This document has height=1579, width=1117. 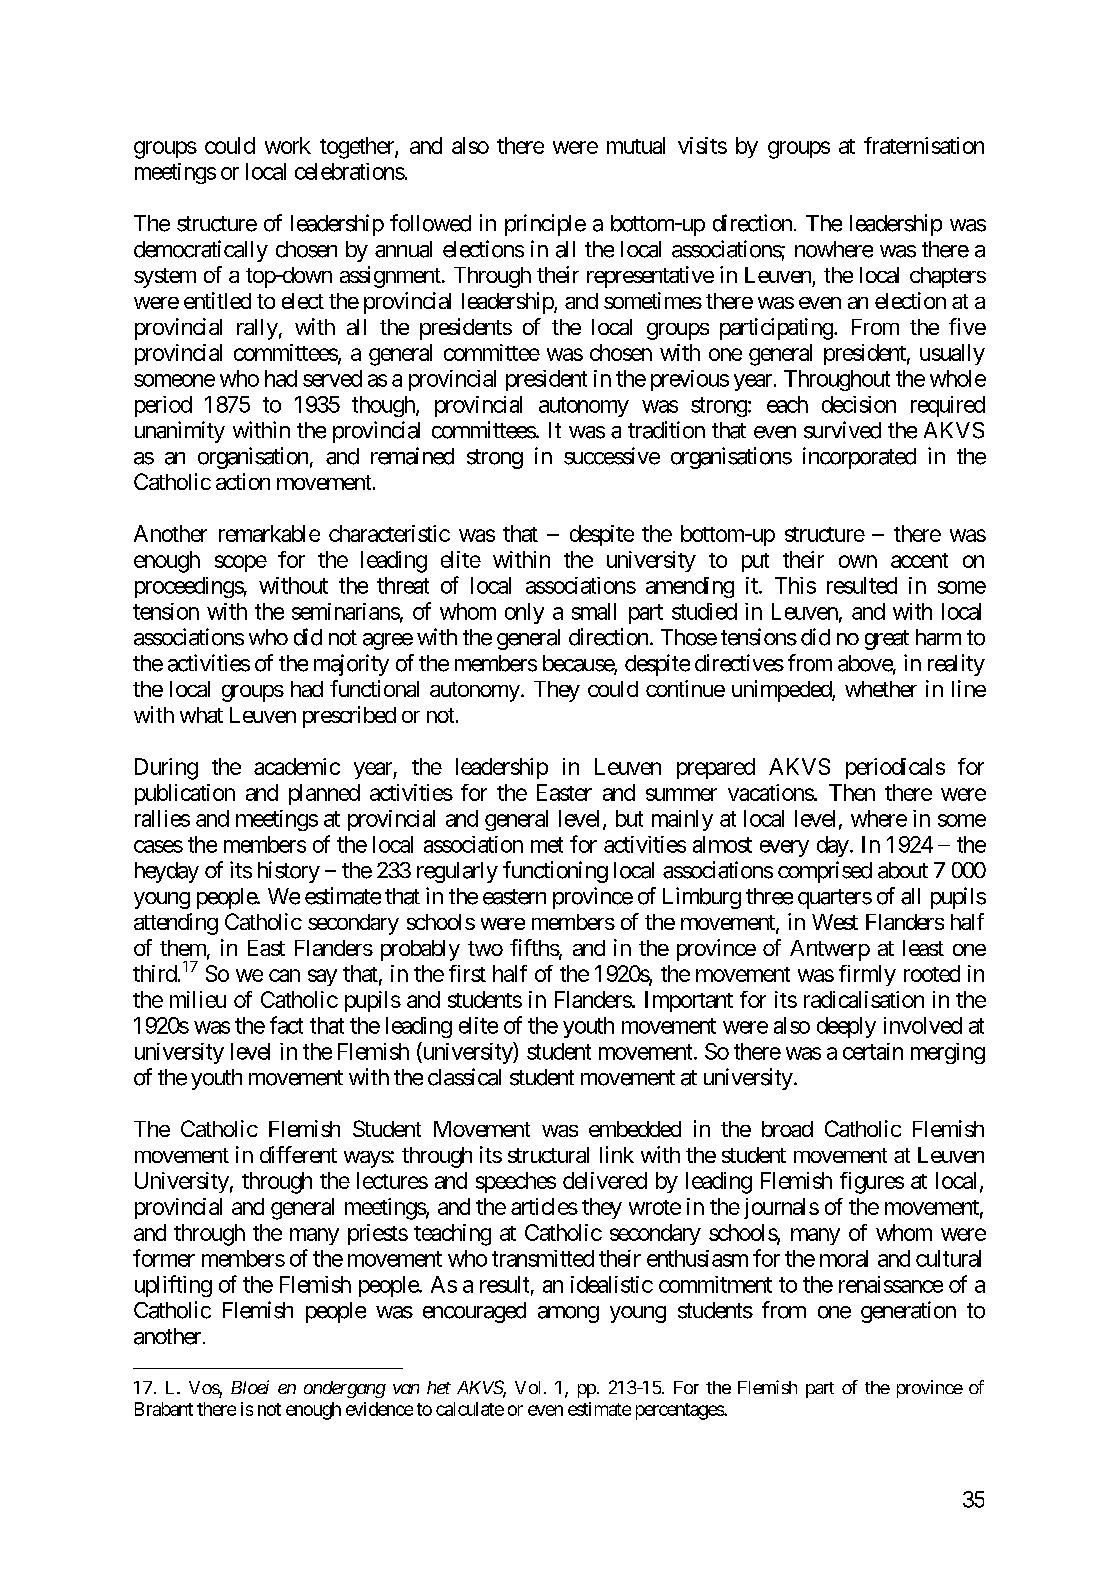 I want to click on action, so click(x=243, y=481).
